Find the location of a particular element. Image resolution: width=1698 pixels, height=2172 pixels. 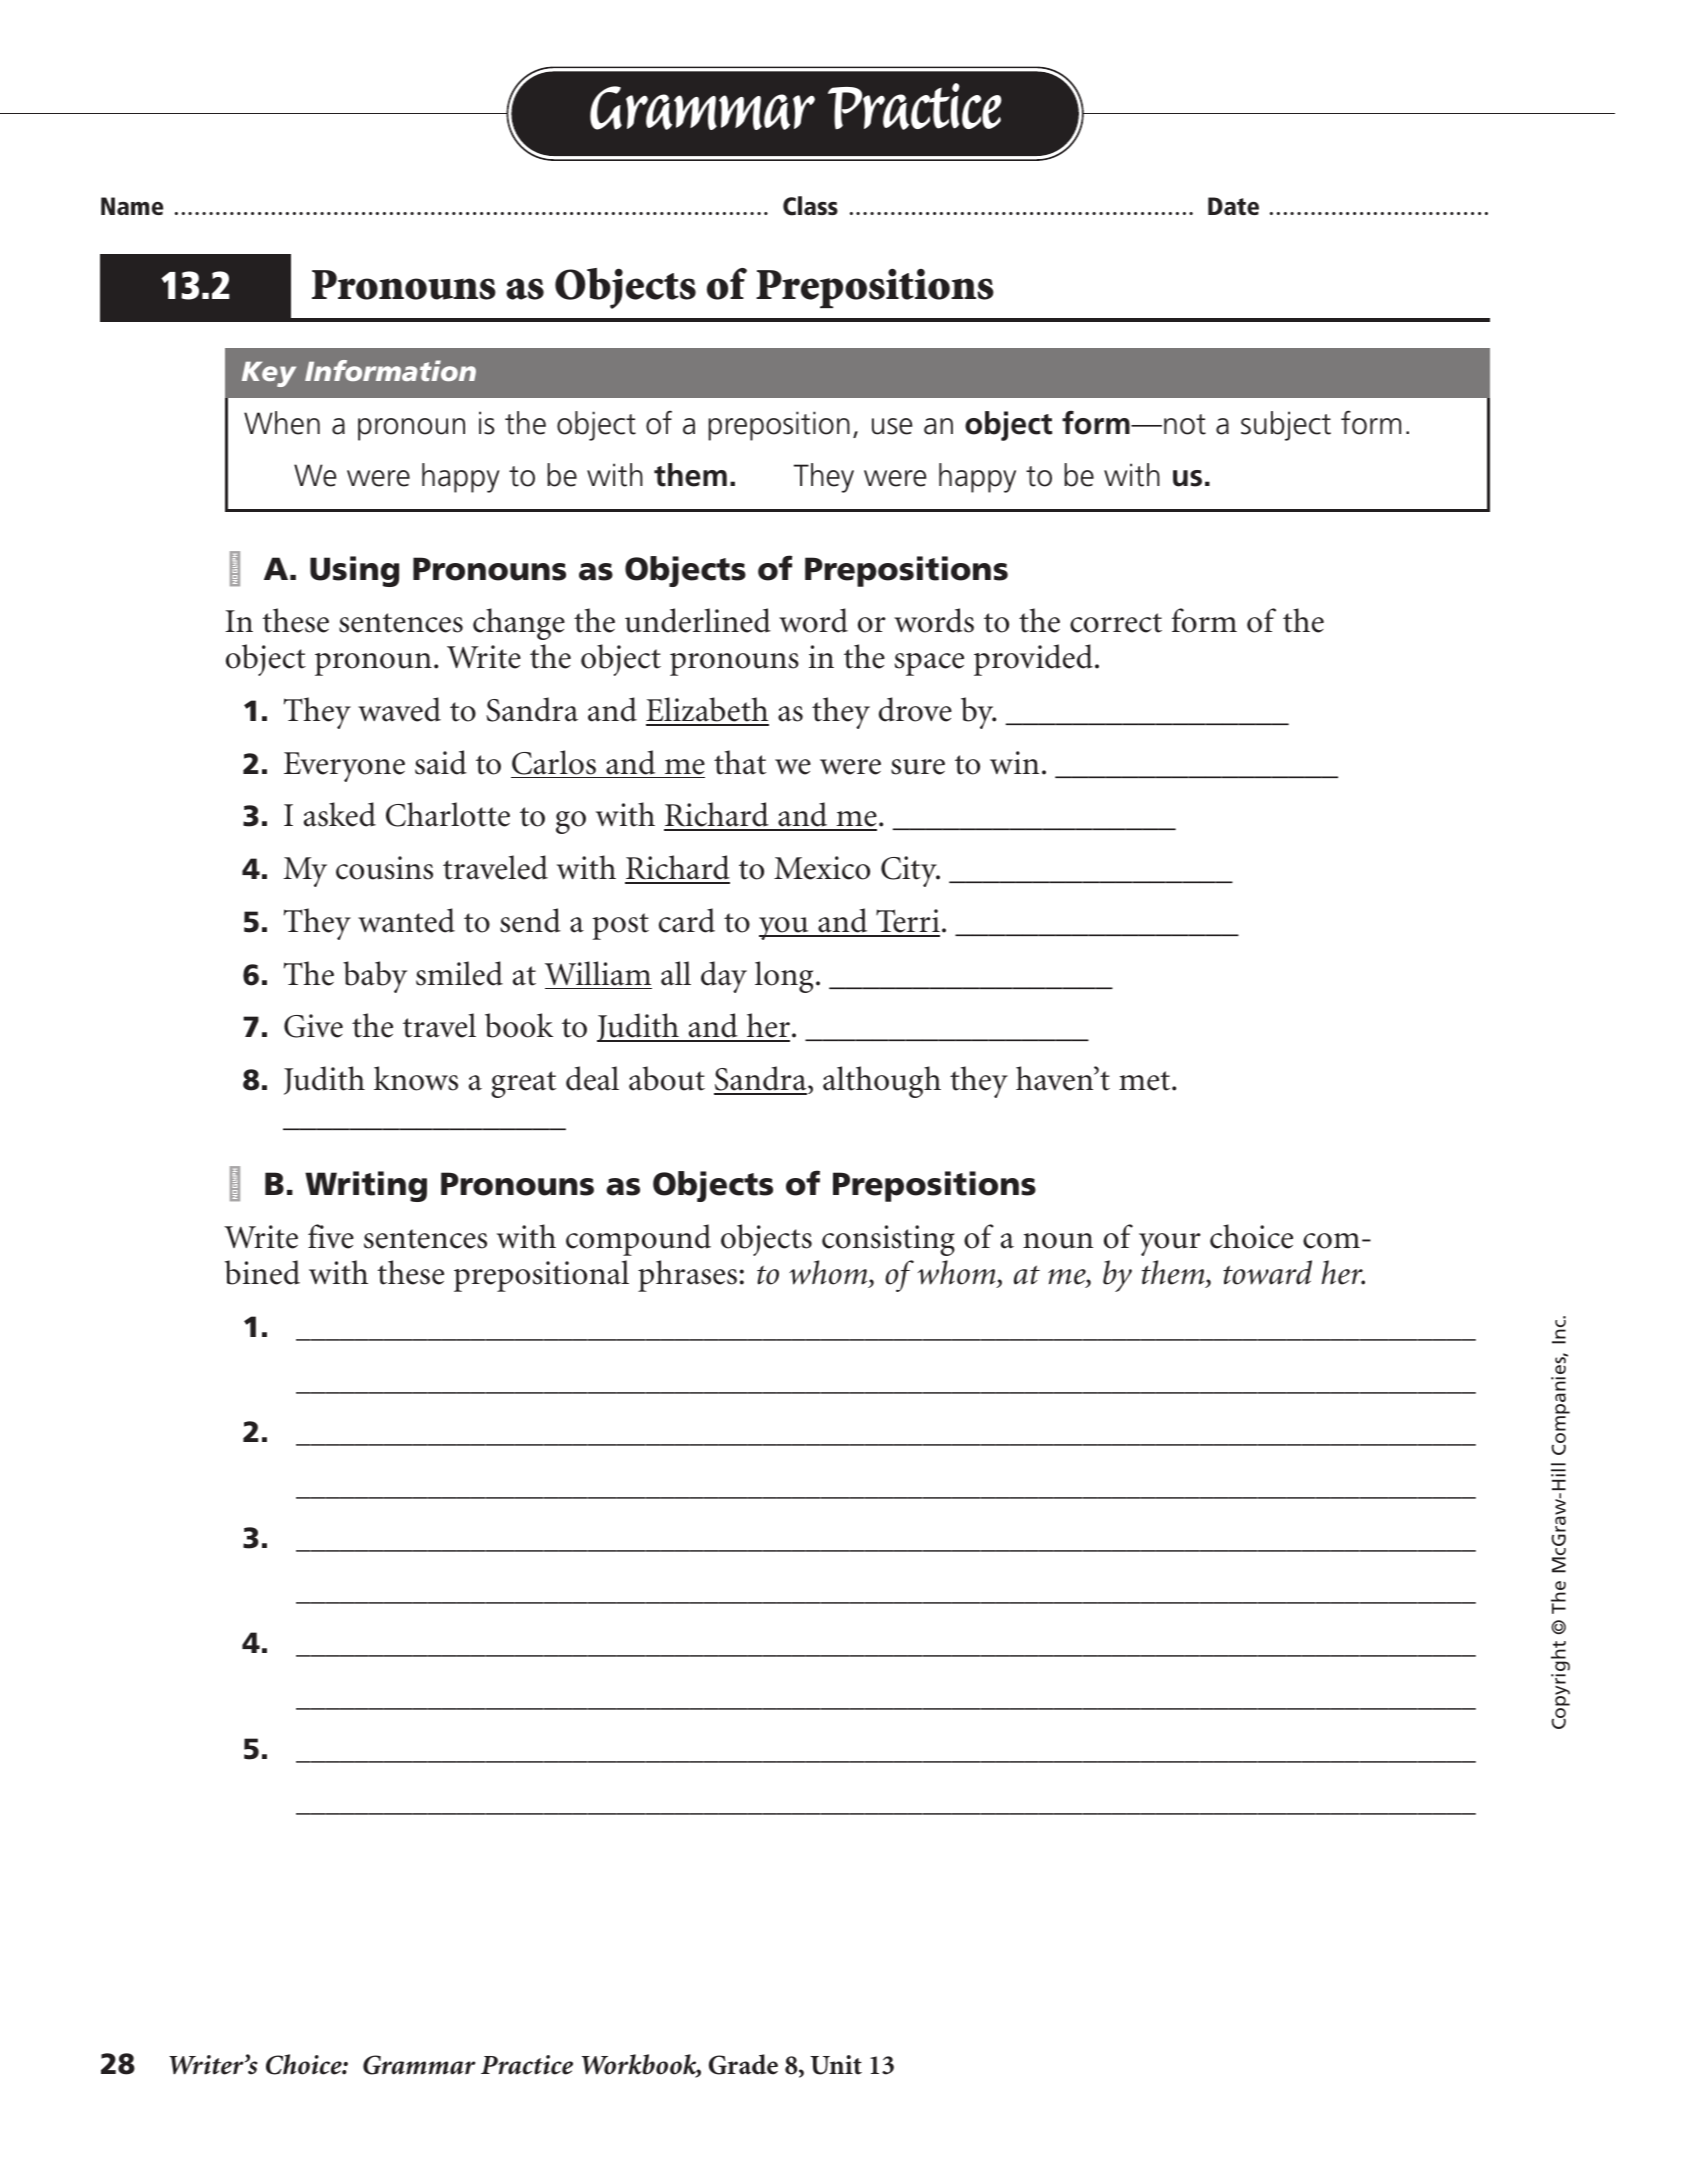

Writing is located at coordinates (366, 1186).
